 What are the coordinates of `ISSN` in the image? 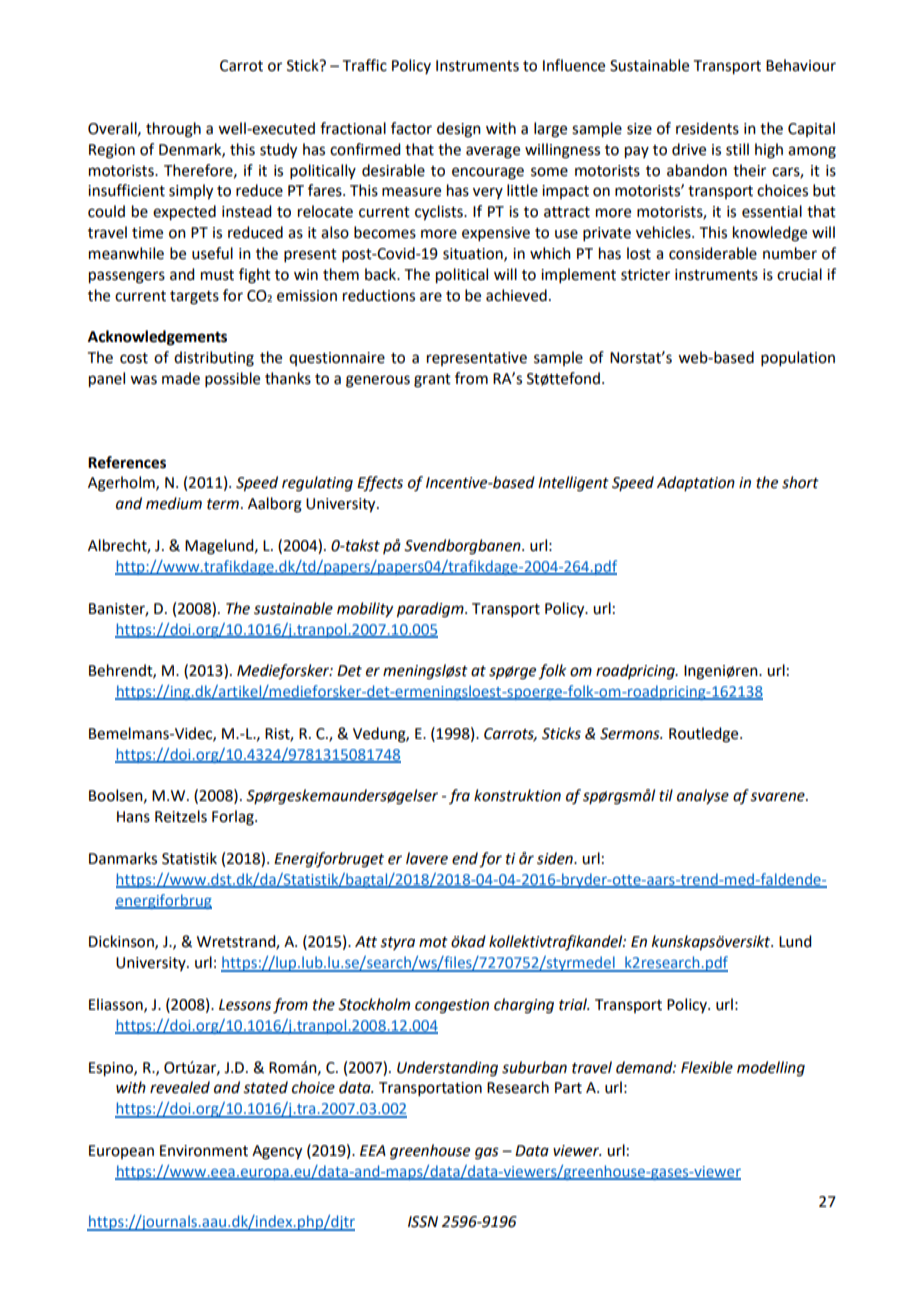 It's located at (423, 1222).
